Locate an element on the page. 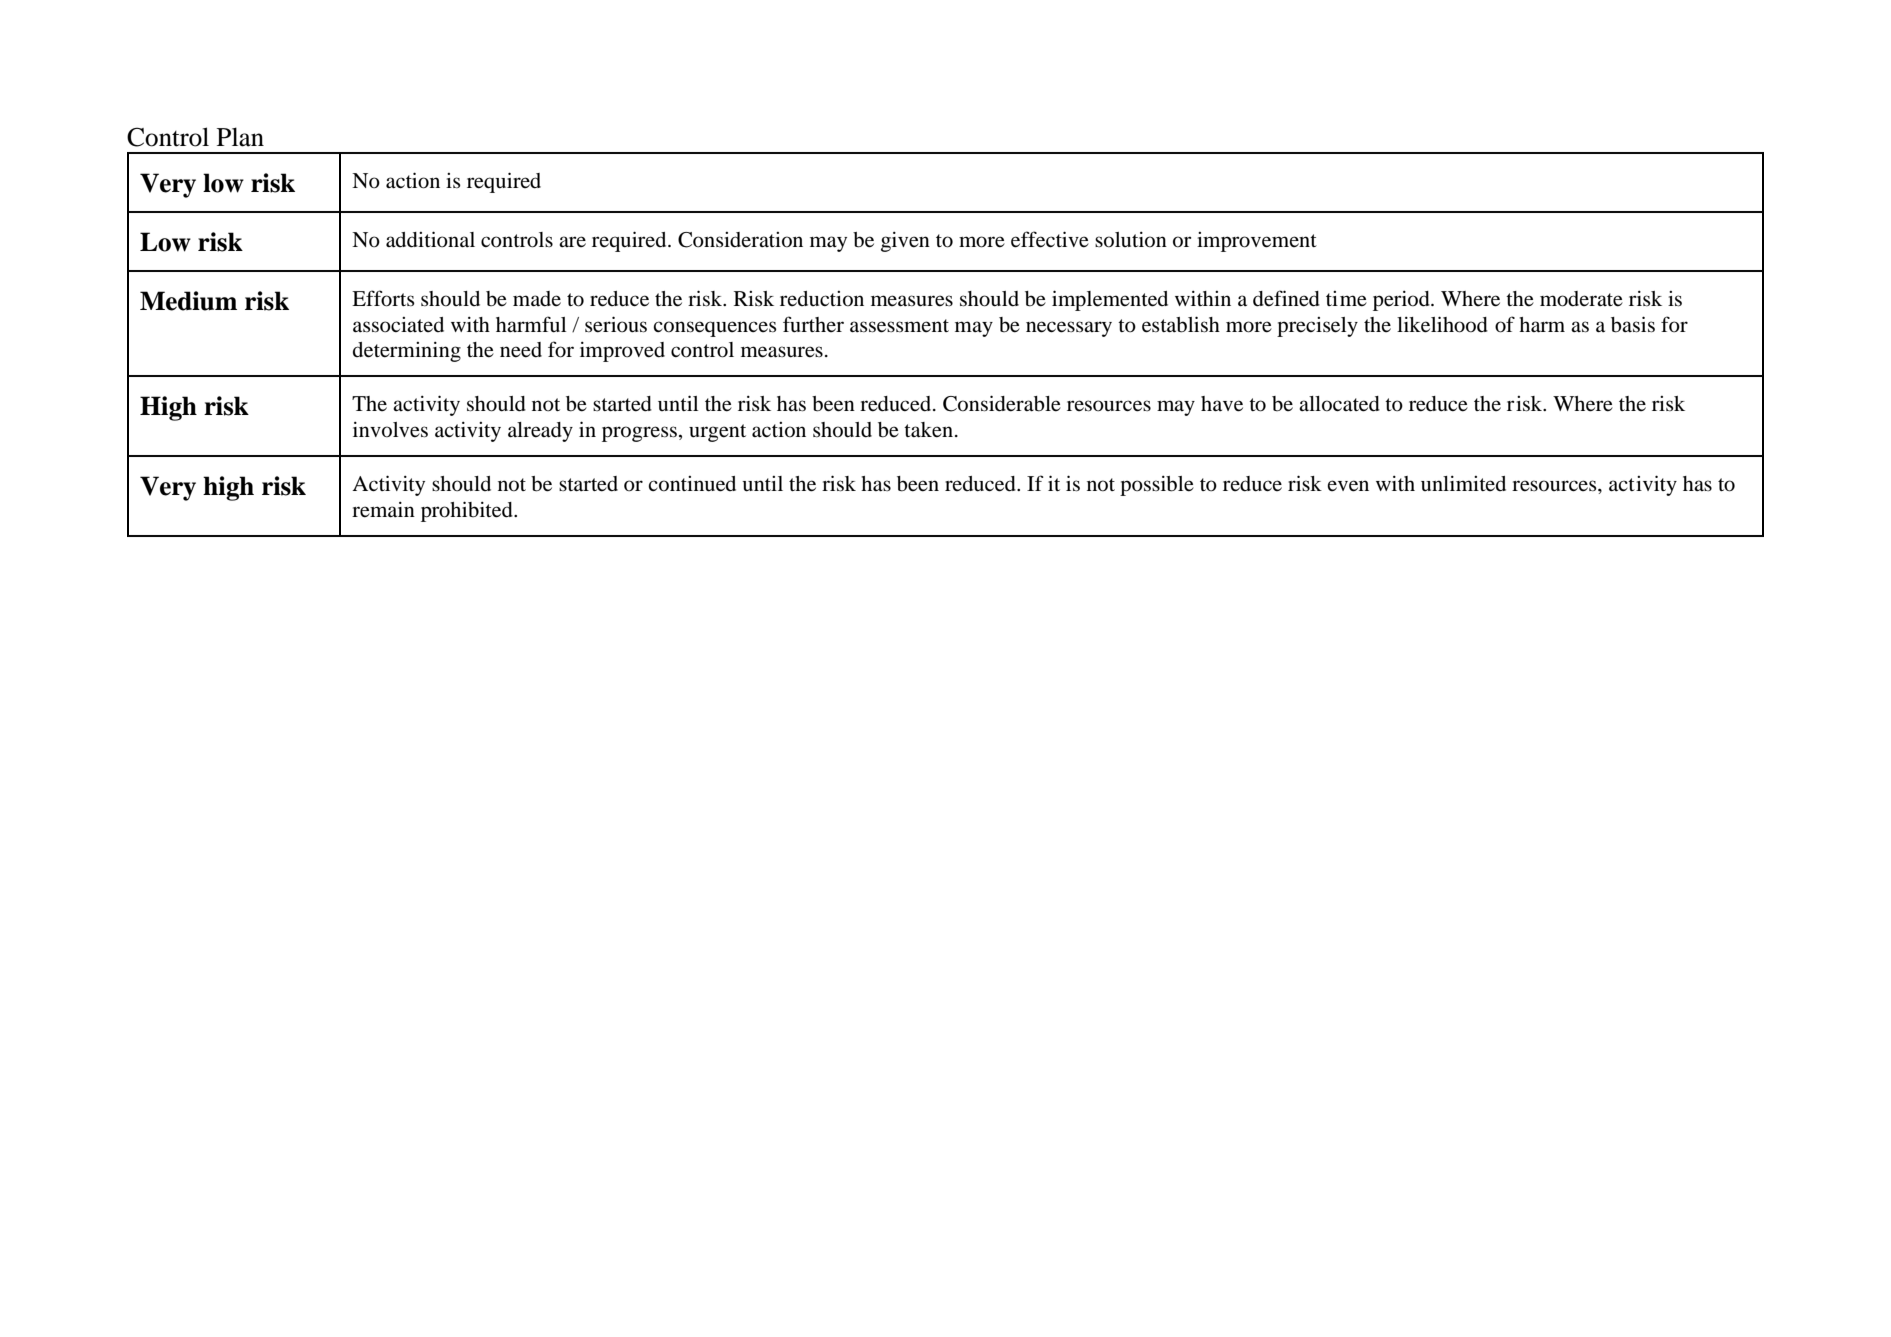 The width and height of the page is (1891, 1337). determining is located at coordinates (407, 352).
